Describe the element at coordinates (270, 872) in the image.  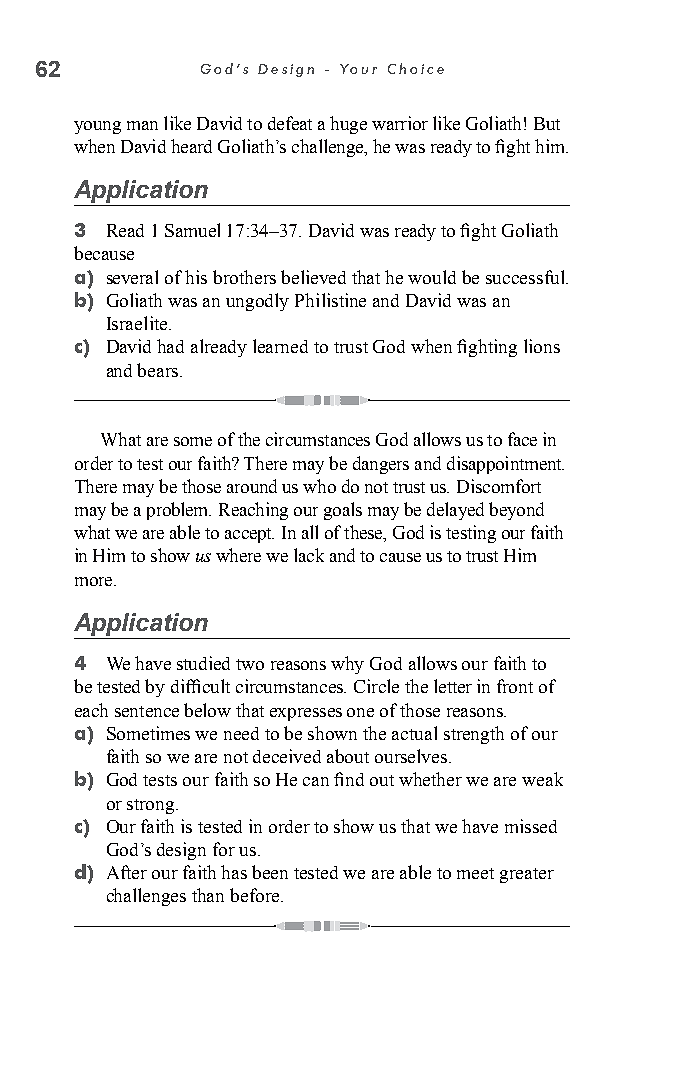
I see `been` at that location.
